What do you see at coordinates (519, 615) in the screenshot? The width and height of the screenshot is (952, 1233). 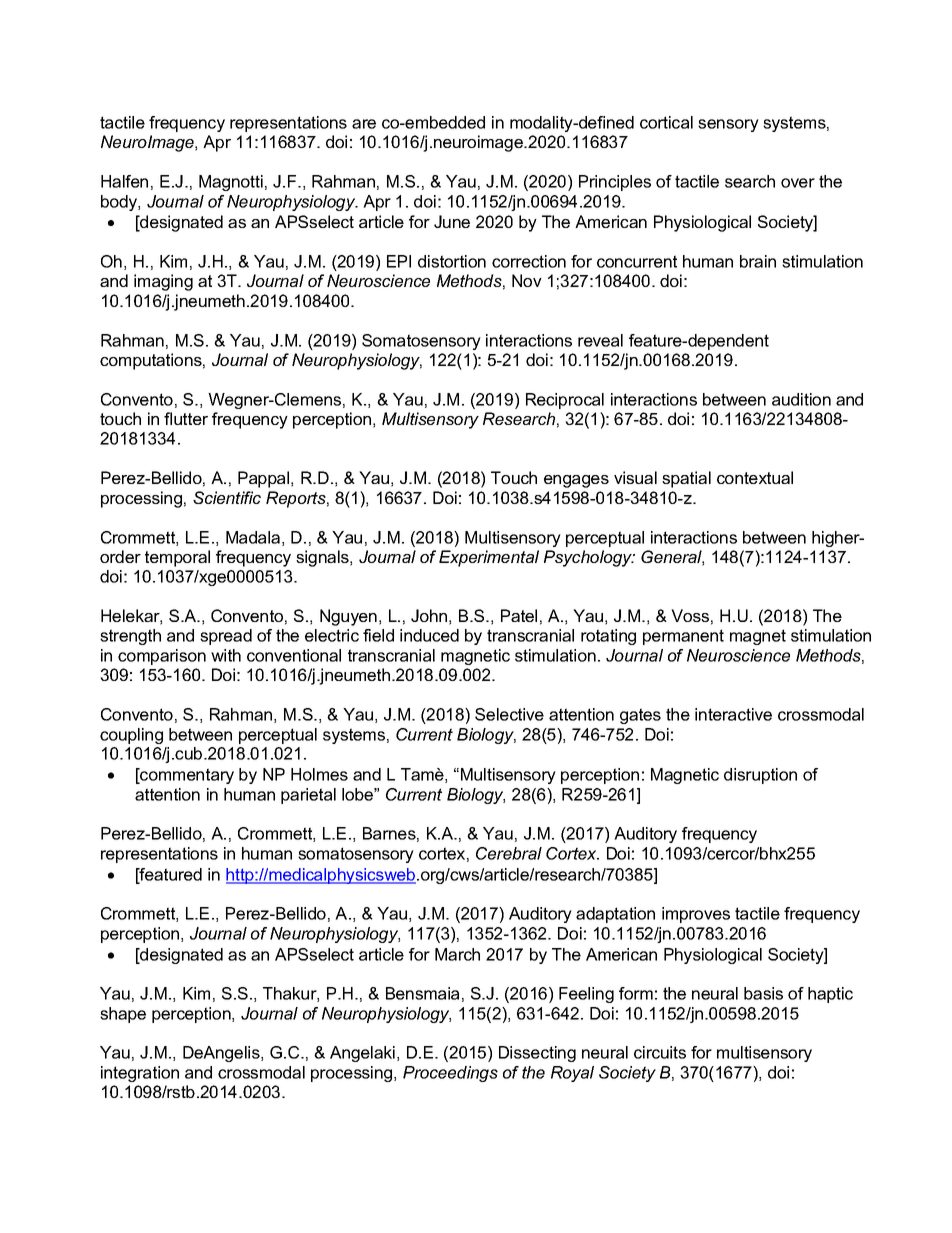 I see `Patel` at bounding box center [519, 615].
